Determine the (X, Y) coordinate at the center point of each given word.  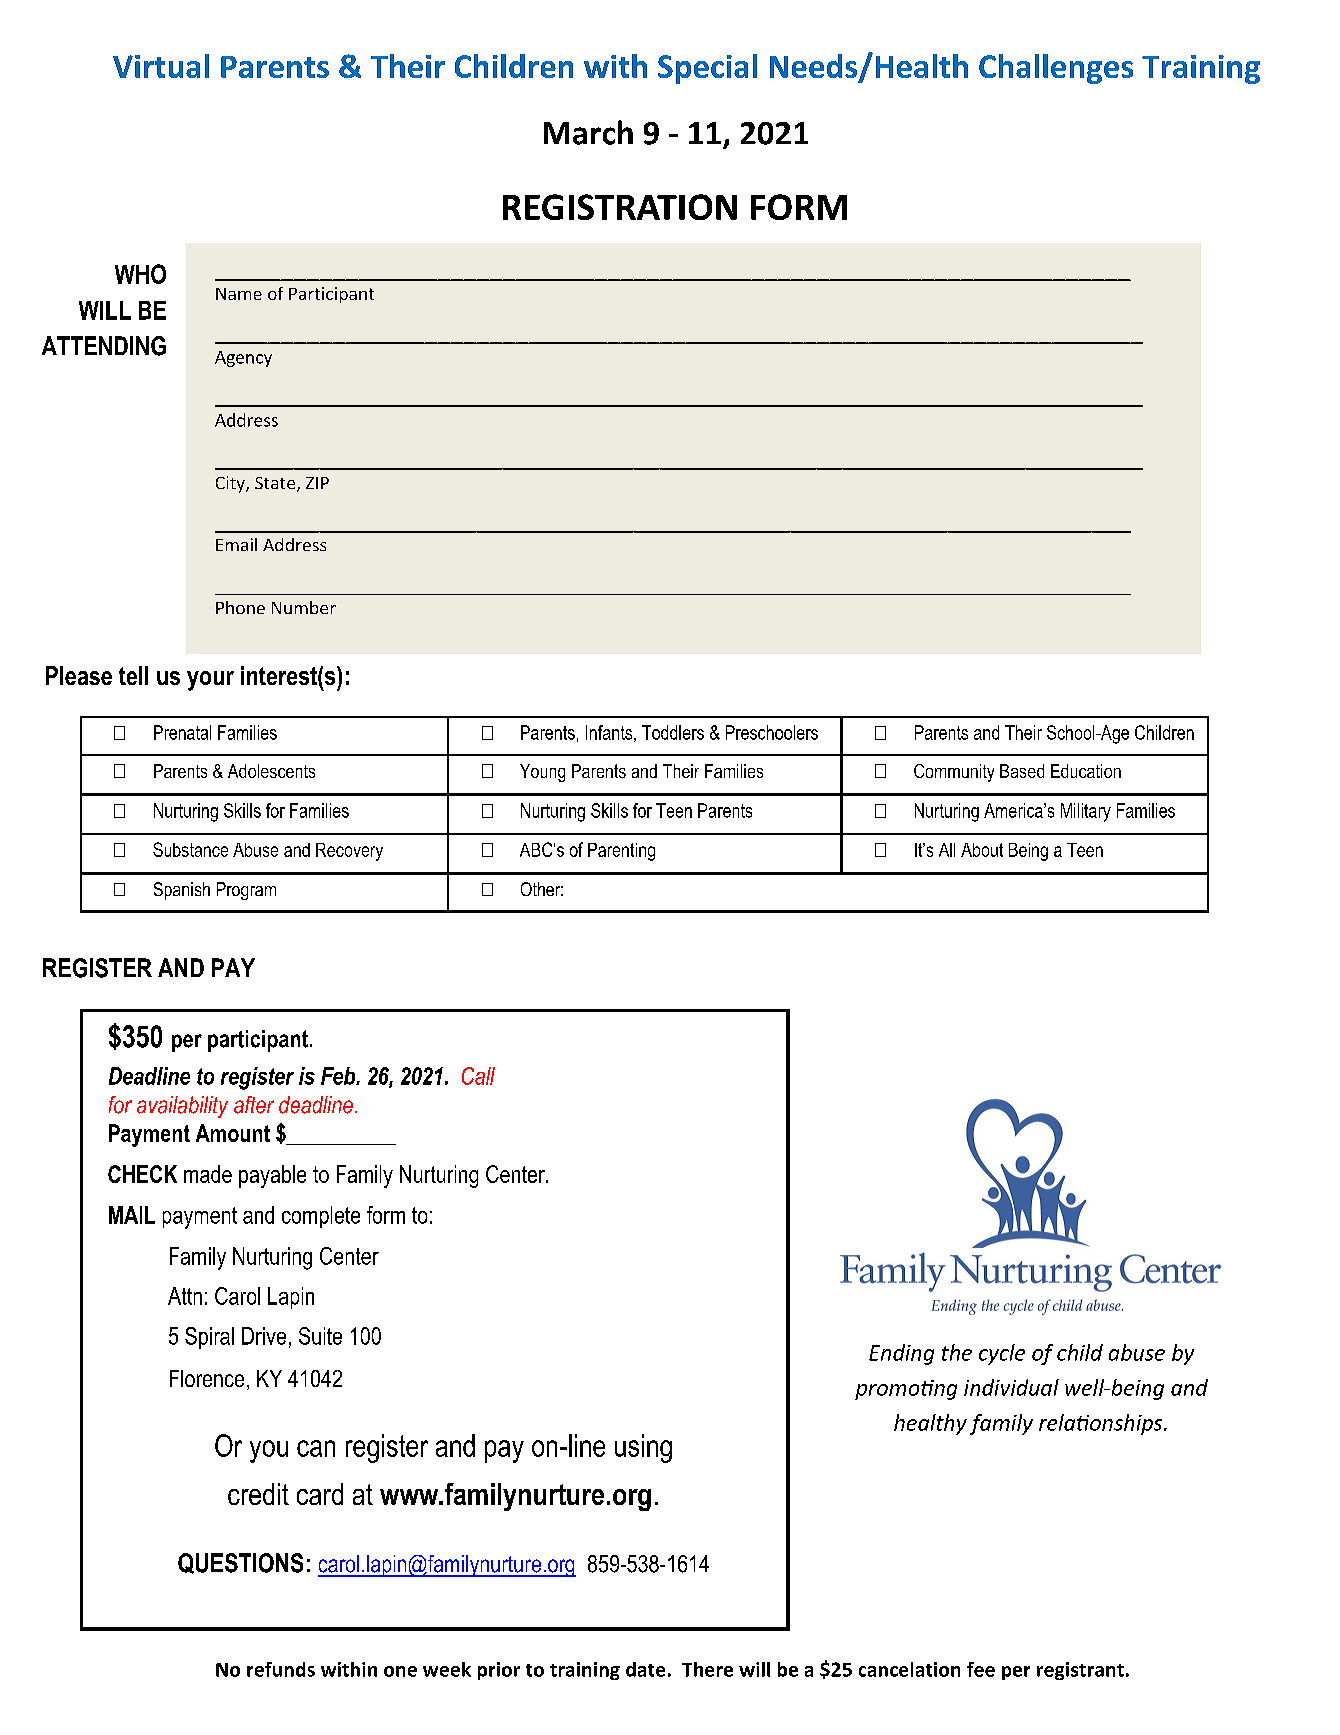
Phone (240, 607)
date (645, 1669)
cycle (1002, 1354)
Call (478, 1076)
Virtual (161, 66)
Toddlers (673, 732)
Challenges (1056, 69)
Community (954, 773)
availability (182, 1107)
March (588, 132)
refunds (281, 1669)
